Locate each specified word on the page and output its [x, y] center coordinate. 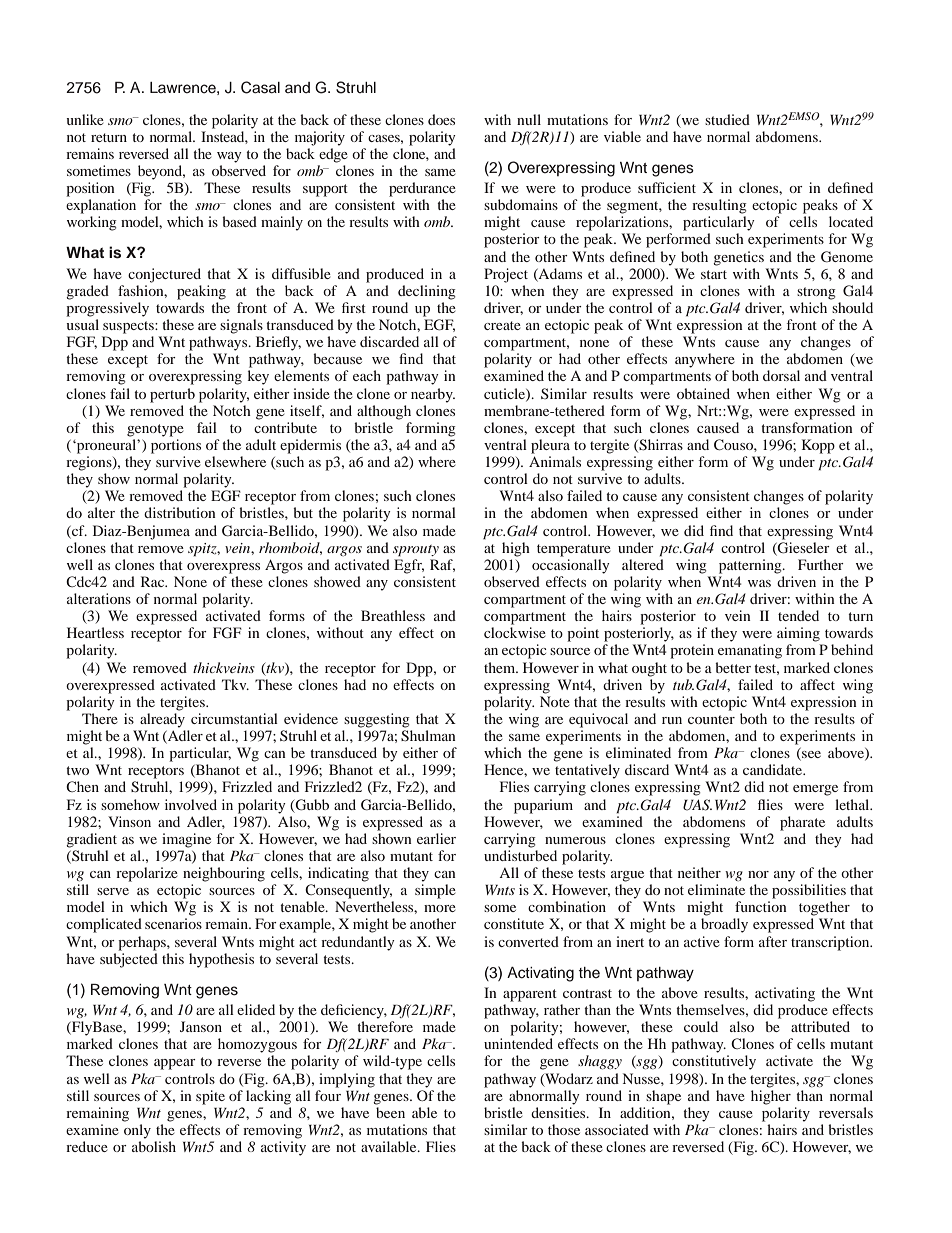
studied [727, 119]
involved [191, 804]
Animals [555, 461]
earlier [436, 838]
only [137, 1131]
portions [176, 446]
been [390, 1112]
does [441, 119]
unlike [85, 119]
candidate [774, 769]
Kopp [818, 446]
